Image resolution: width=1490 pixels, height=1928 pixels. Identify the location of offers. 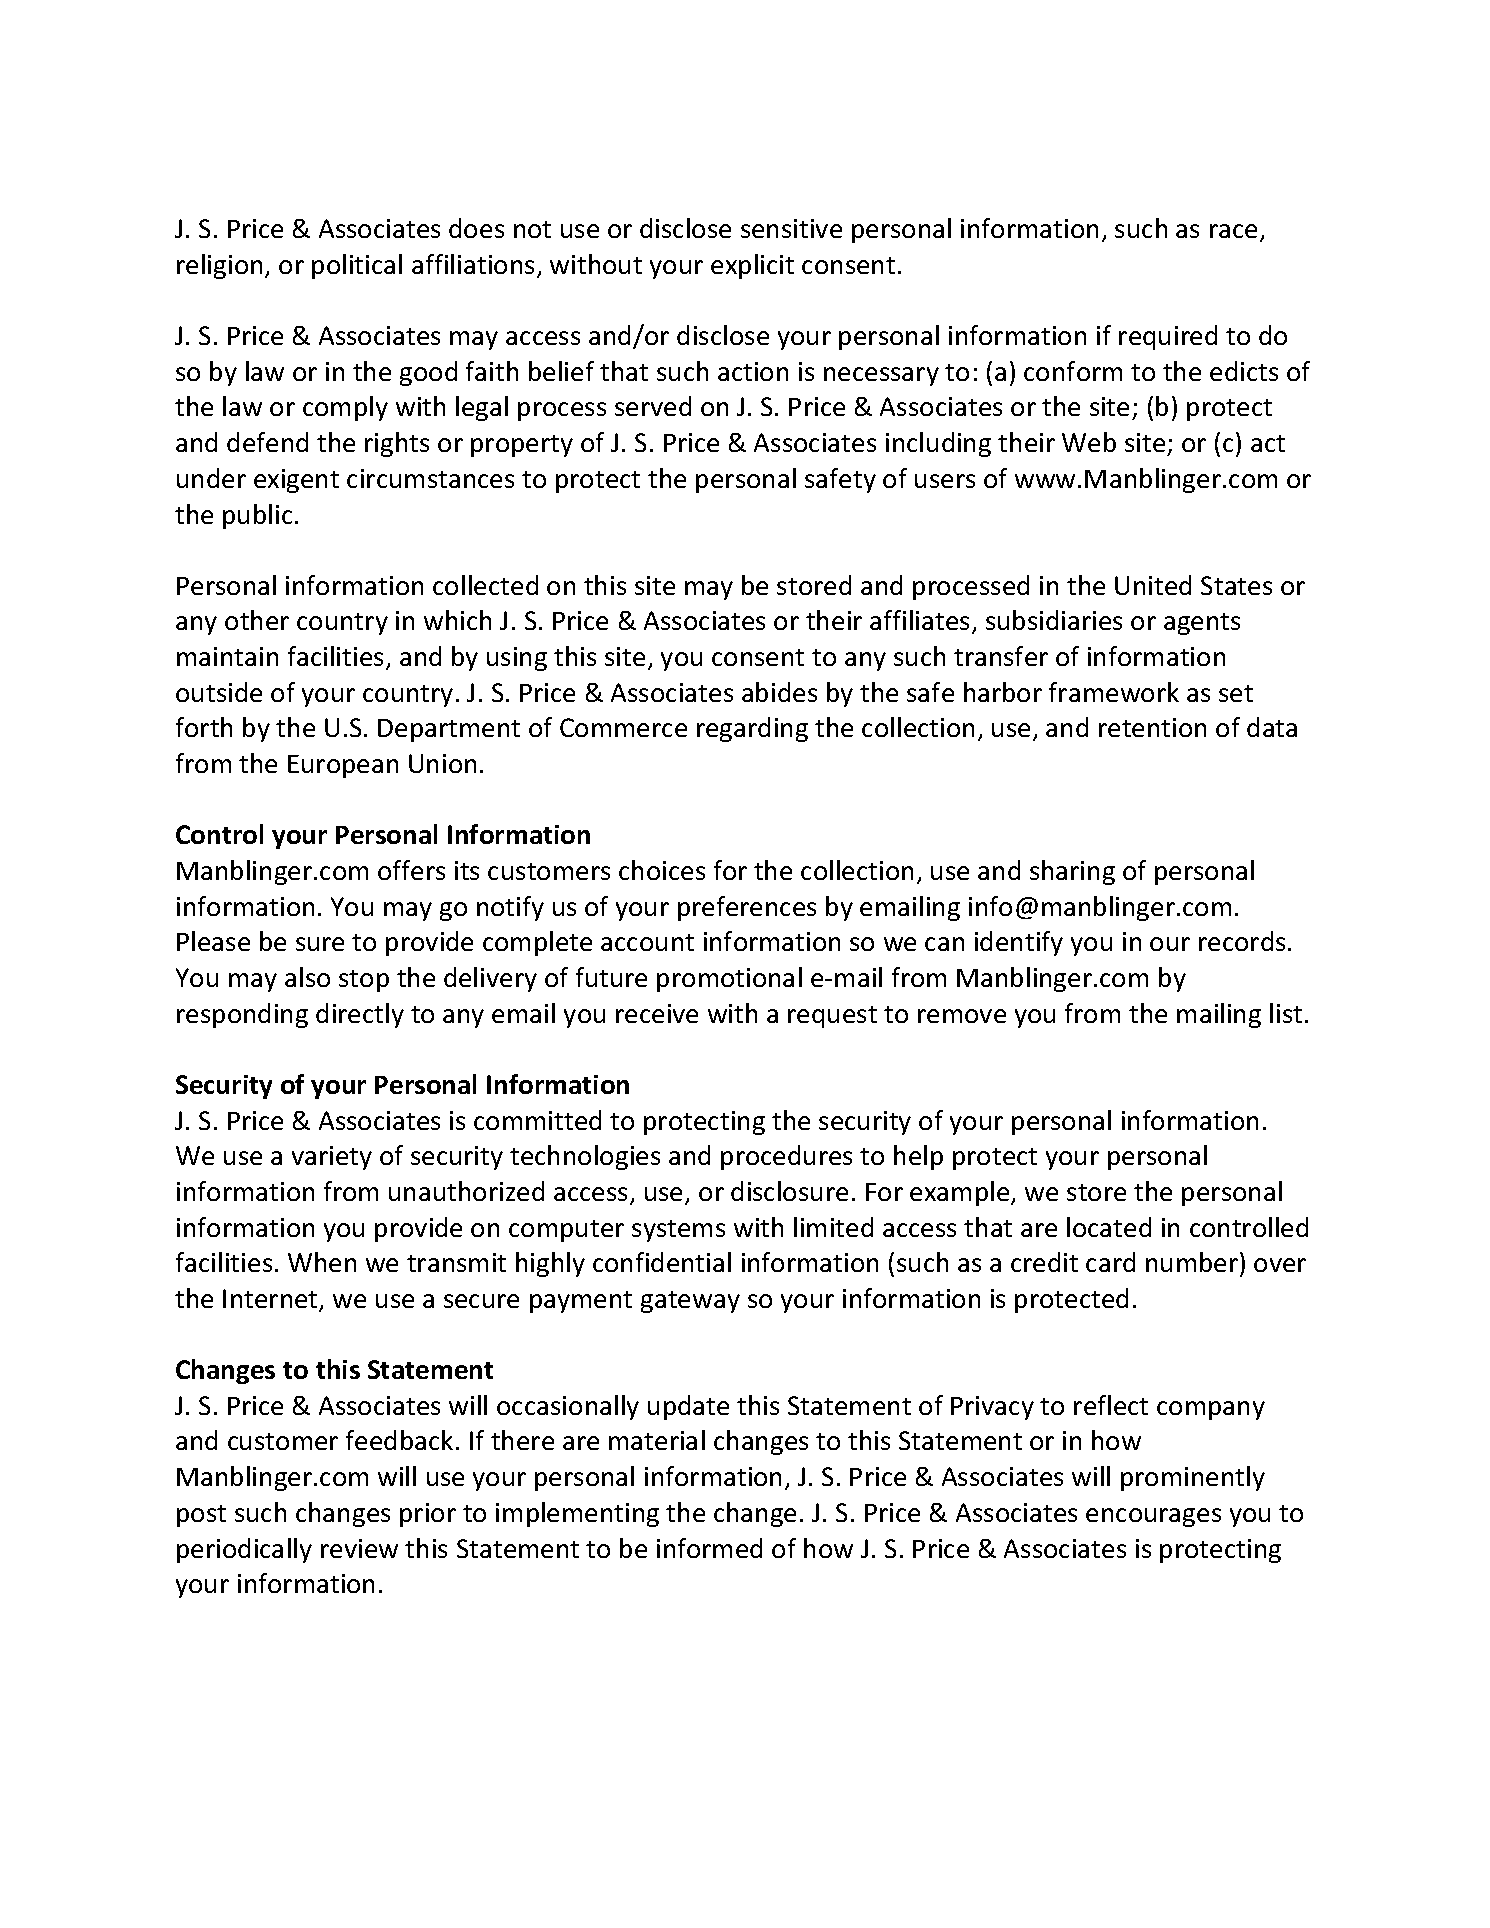
(411, 870).
